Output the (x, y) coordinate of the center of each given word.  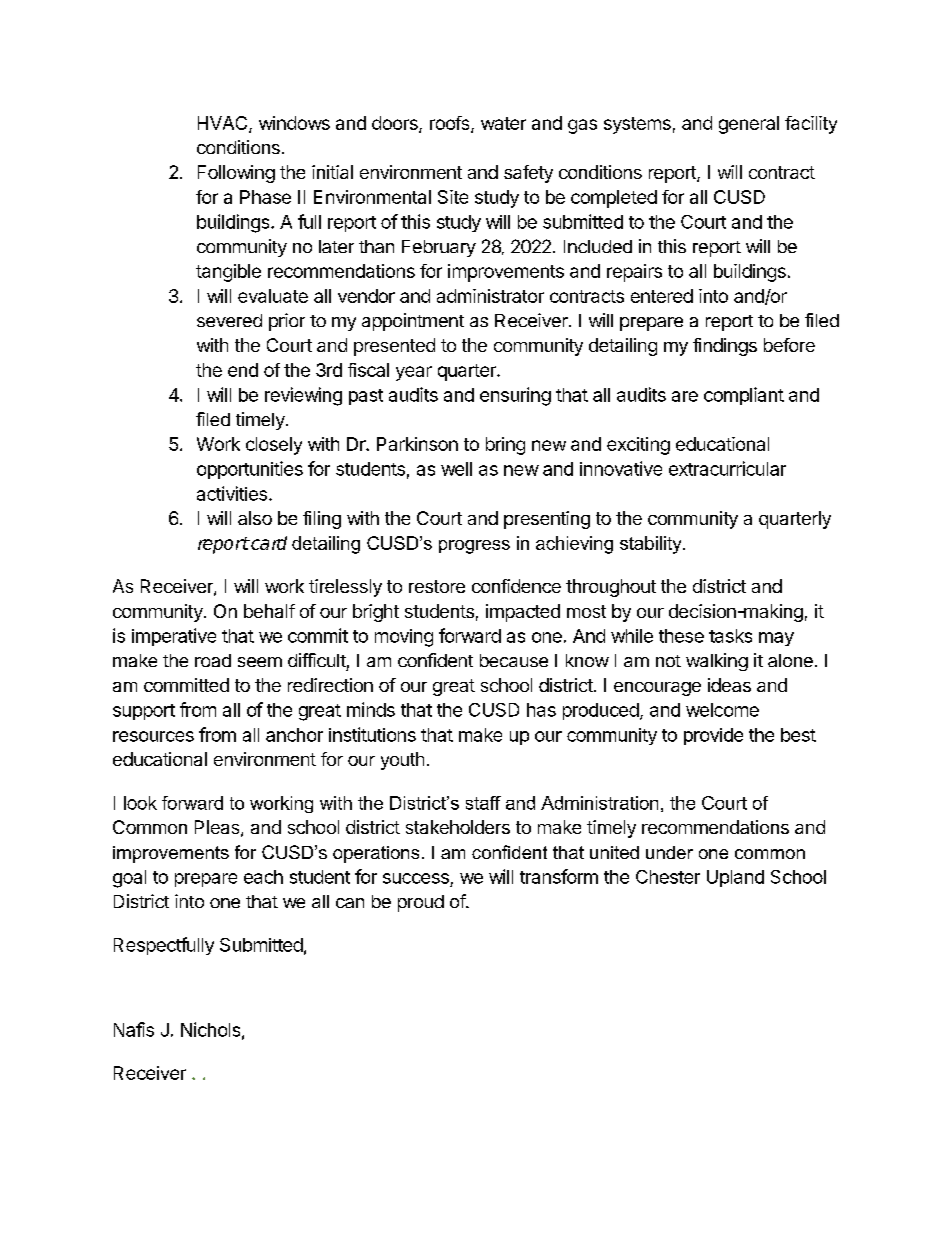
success (416, 878)
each (263, 877)
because (514, 660)
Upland (735, 878)
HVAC (224, 124)
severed (229, 320)
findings (725, 347)
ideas (729, 685)
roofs (451, 124)
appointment (413, 322)
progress (474, 547)
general (749, 125)
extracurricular (727, 468)
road (213, 660)
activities (232, 493)
